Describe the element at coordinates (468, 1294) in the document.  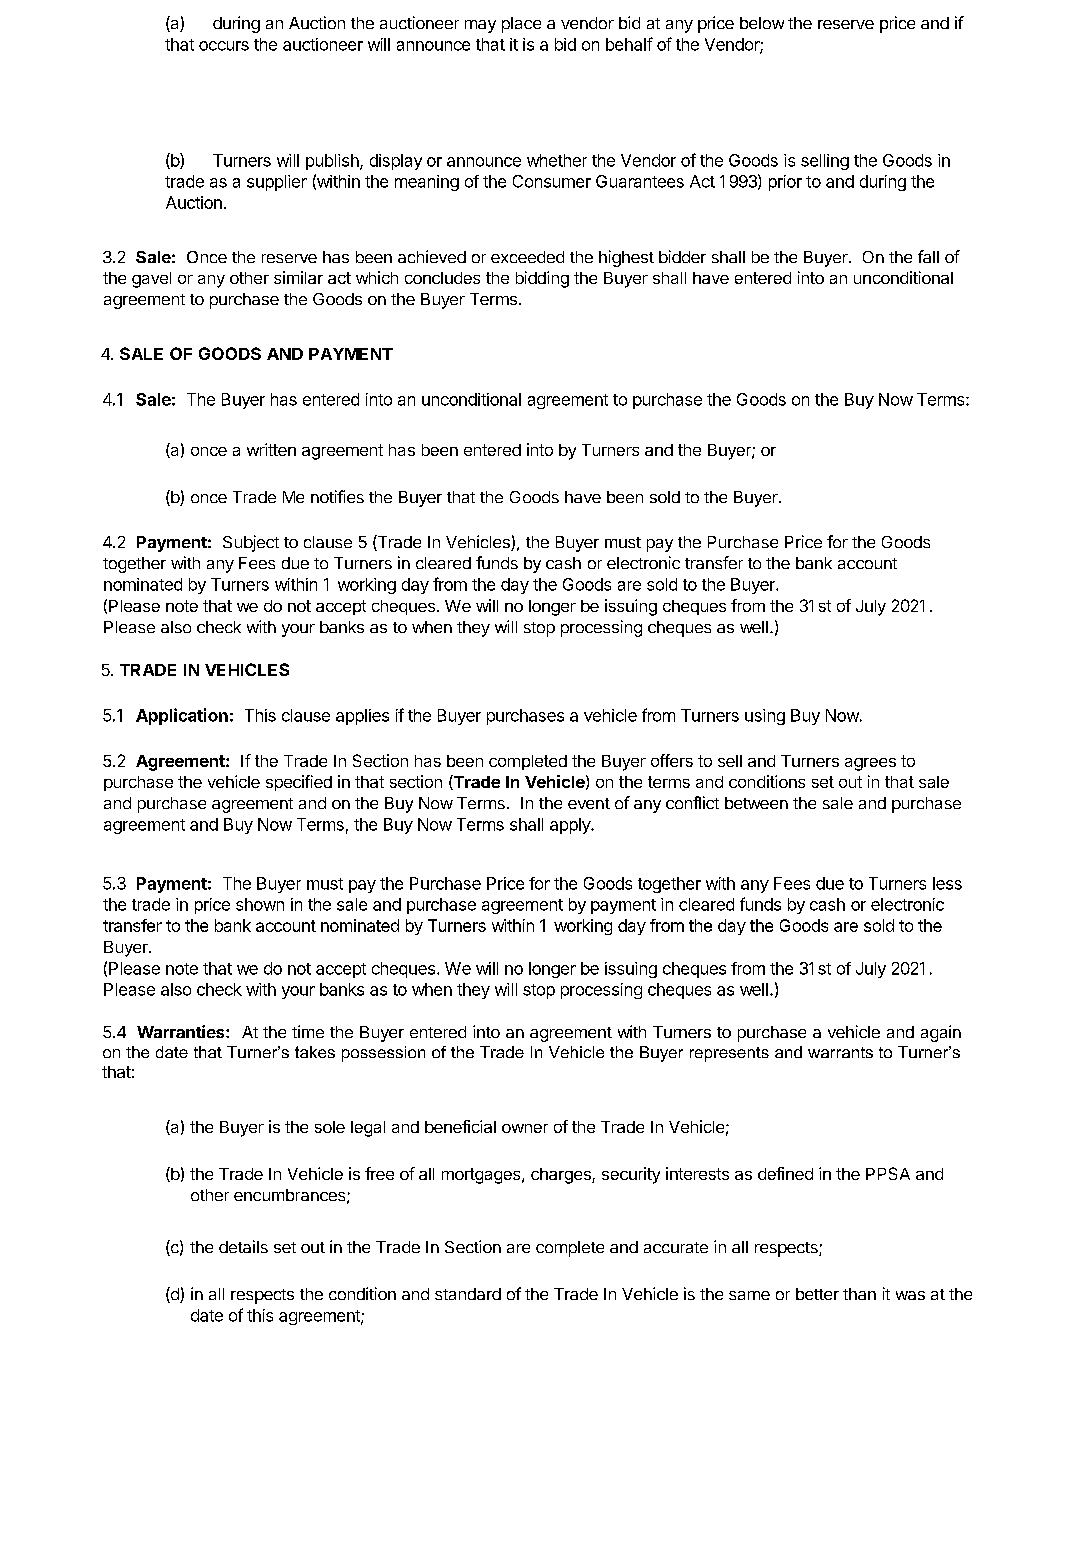
I see `standard` at that location.
